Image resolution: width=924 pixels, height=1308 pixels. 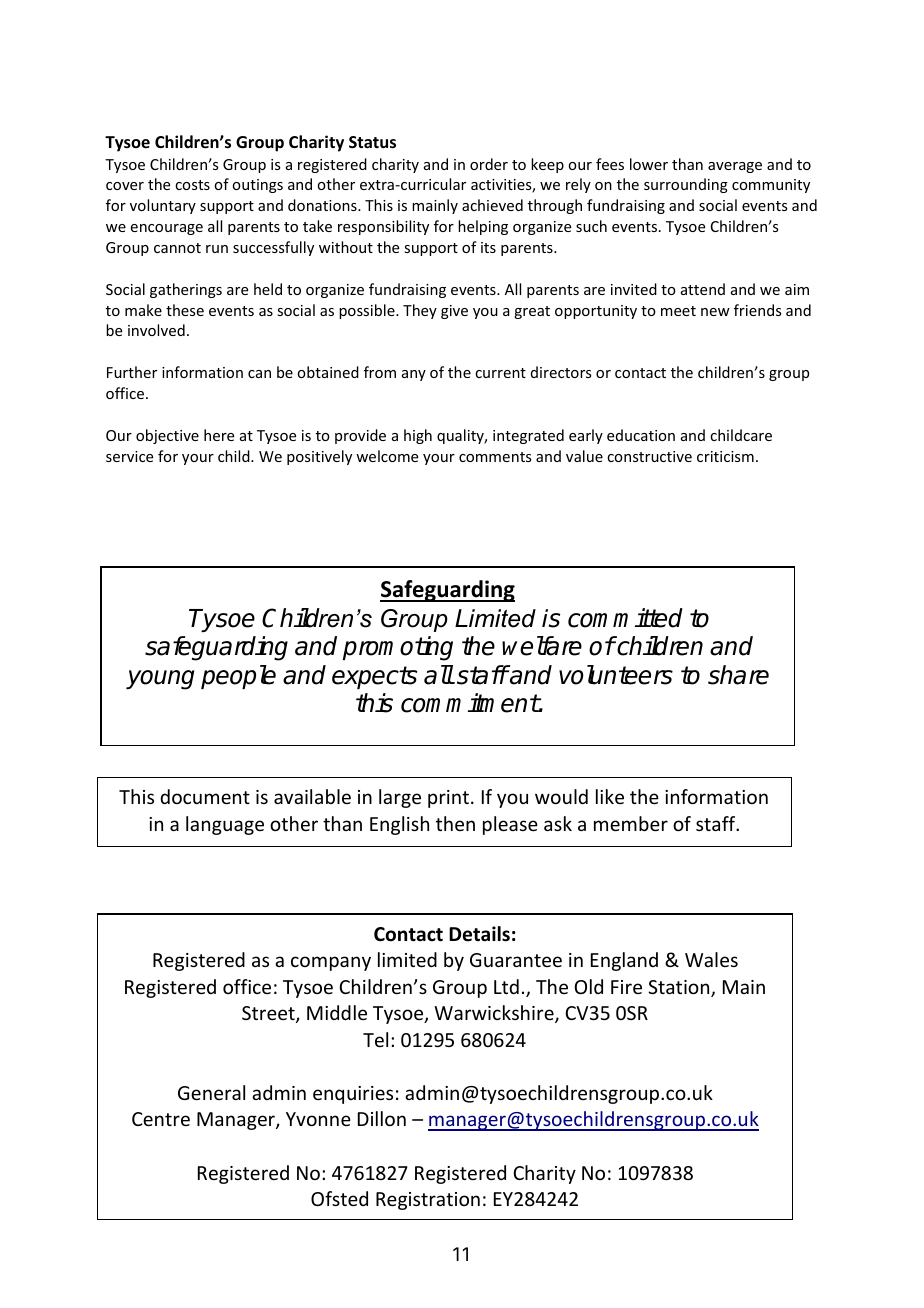 I want to click on committed, so click(x=625, y=618).
